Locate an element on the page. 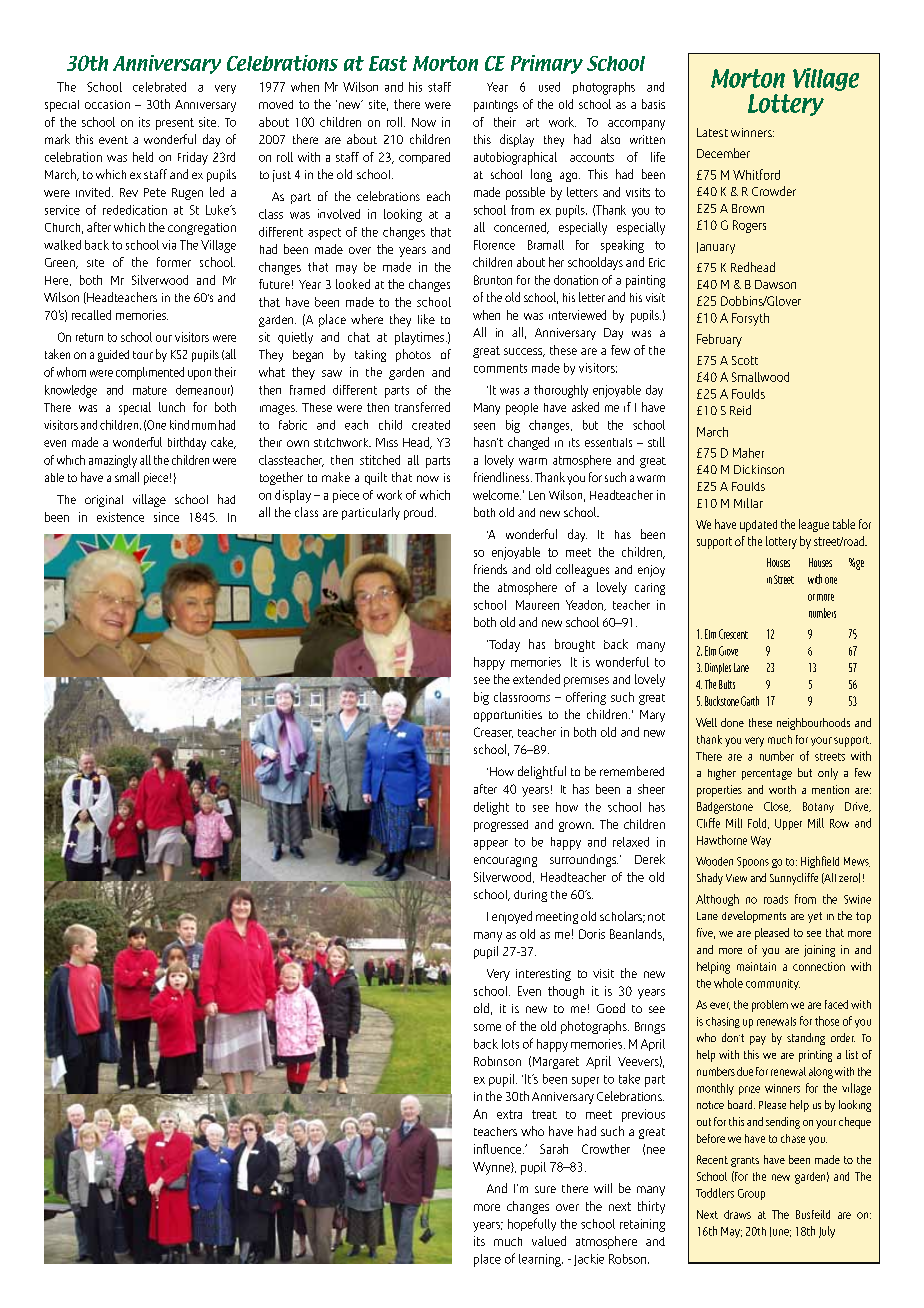 This document has height=1308, width=924. Latest is located at coordinates (712, 132).
